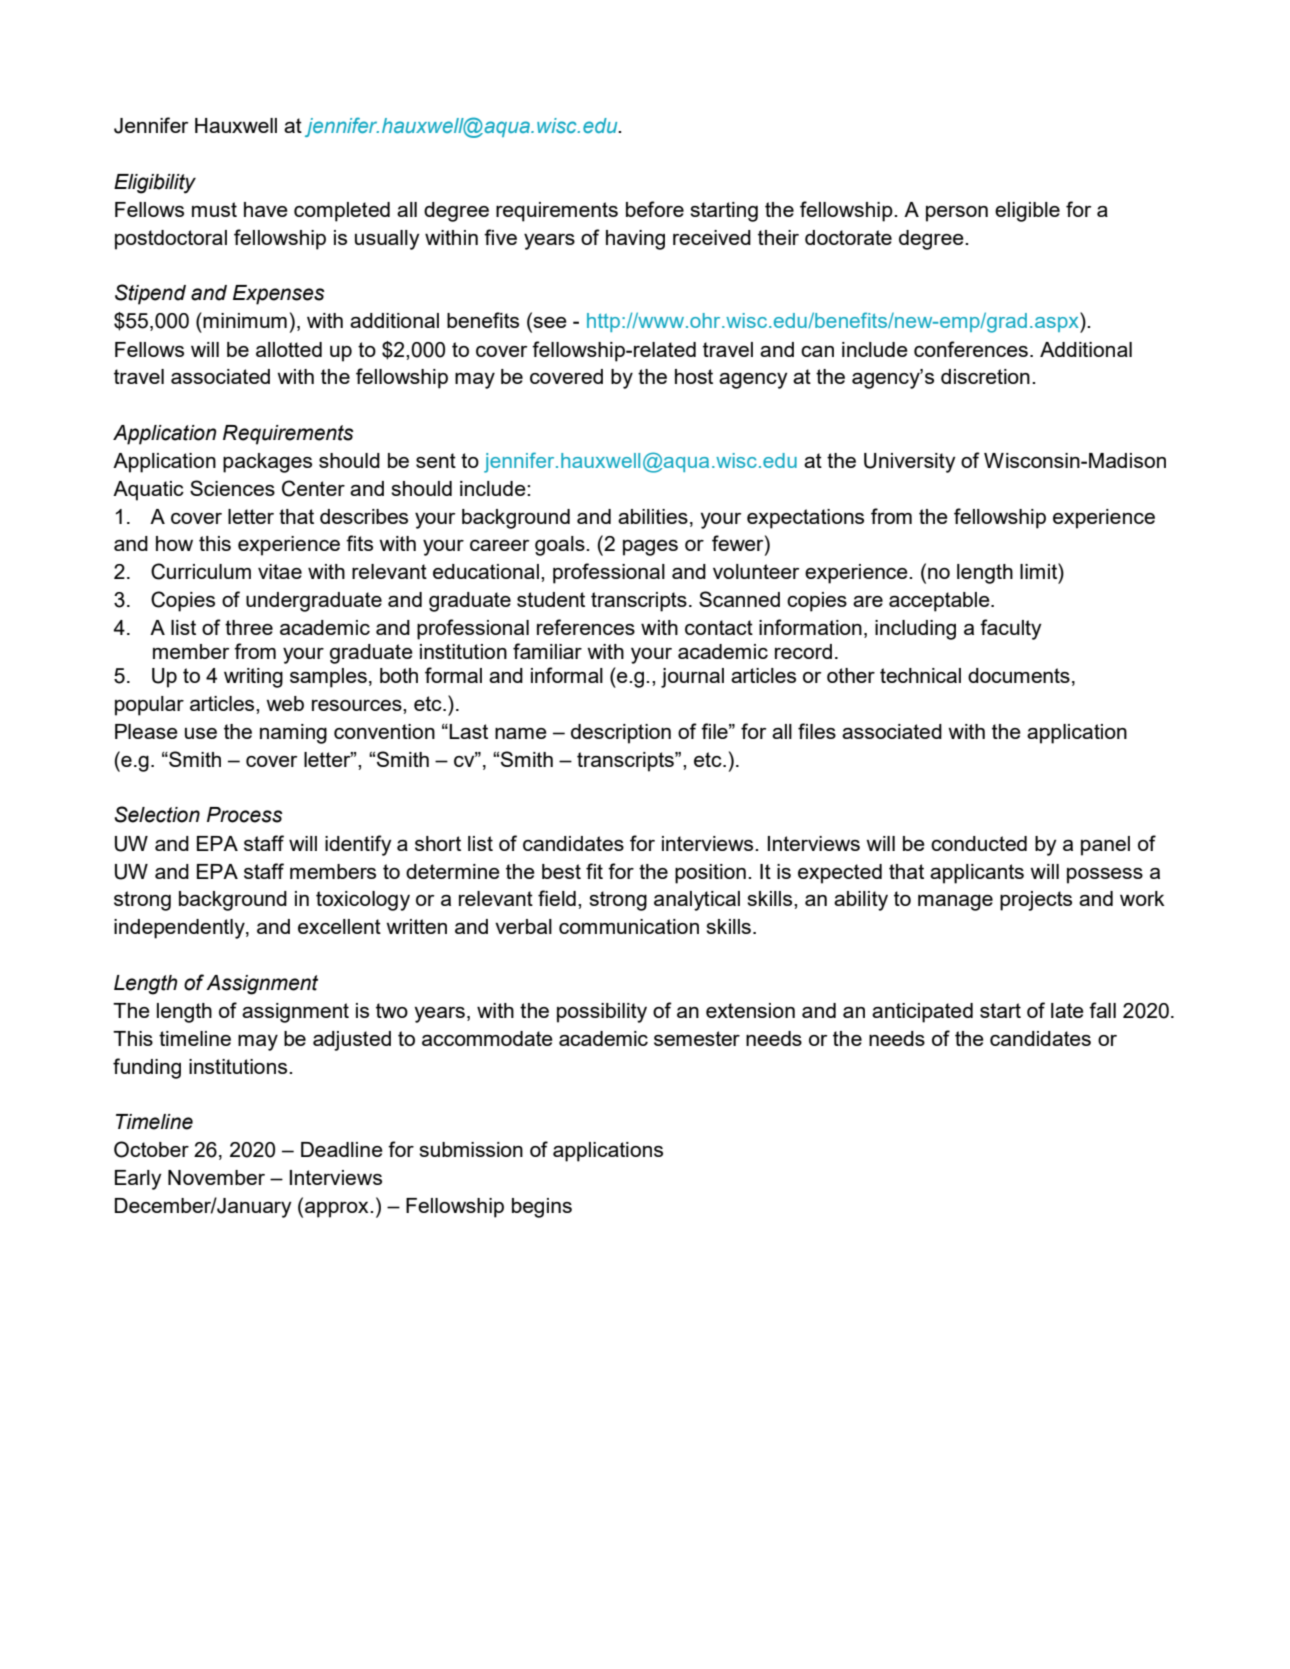 The width and height of the screenshot is (1290, 1669). I want to click on November, so click(216, 1177).
